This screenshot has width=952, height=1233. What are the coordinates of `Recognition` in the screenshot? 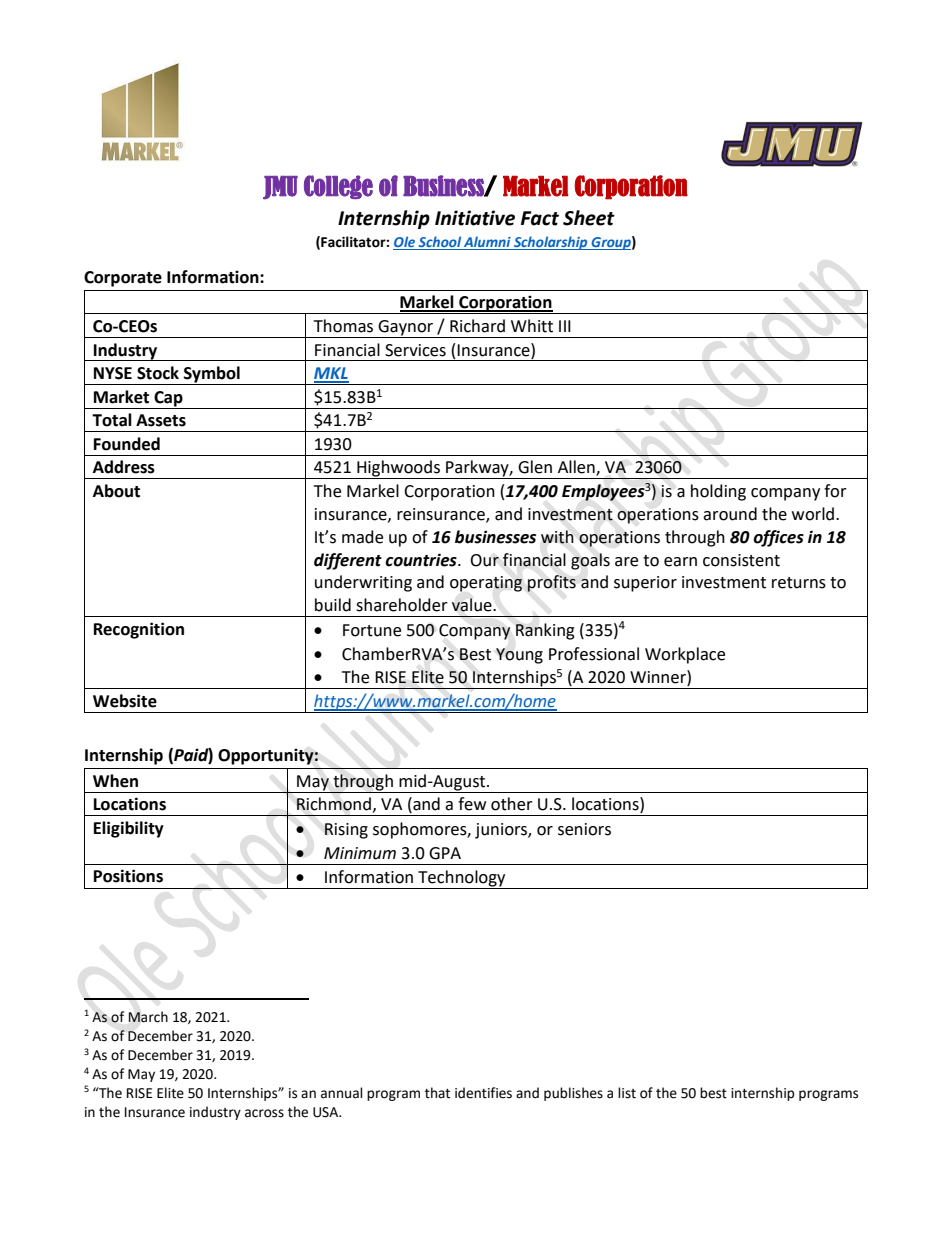 It's located at (139, 630).
